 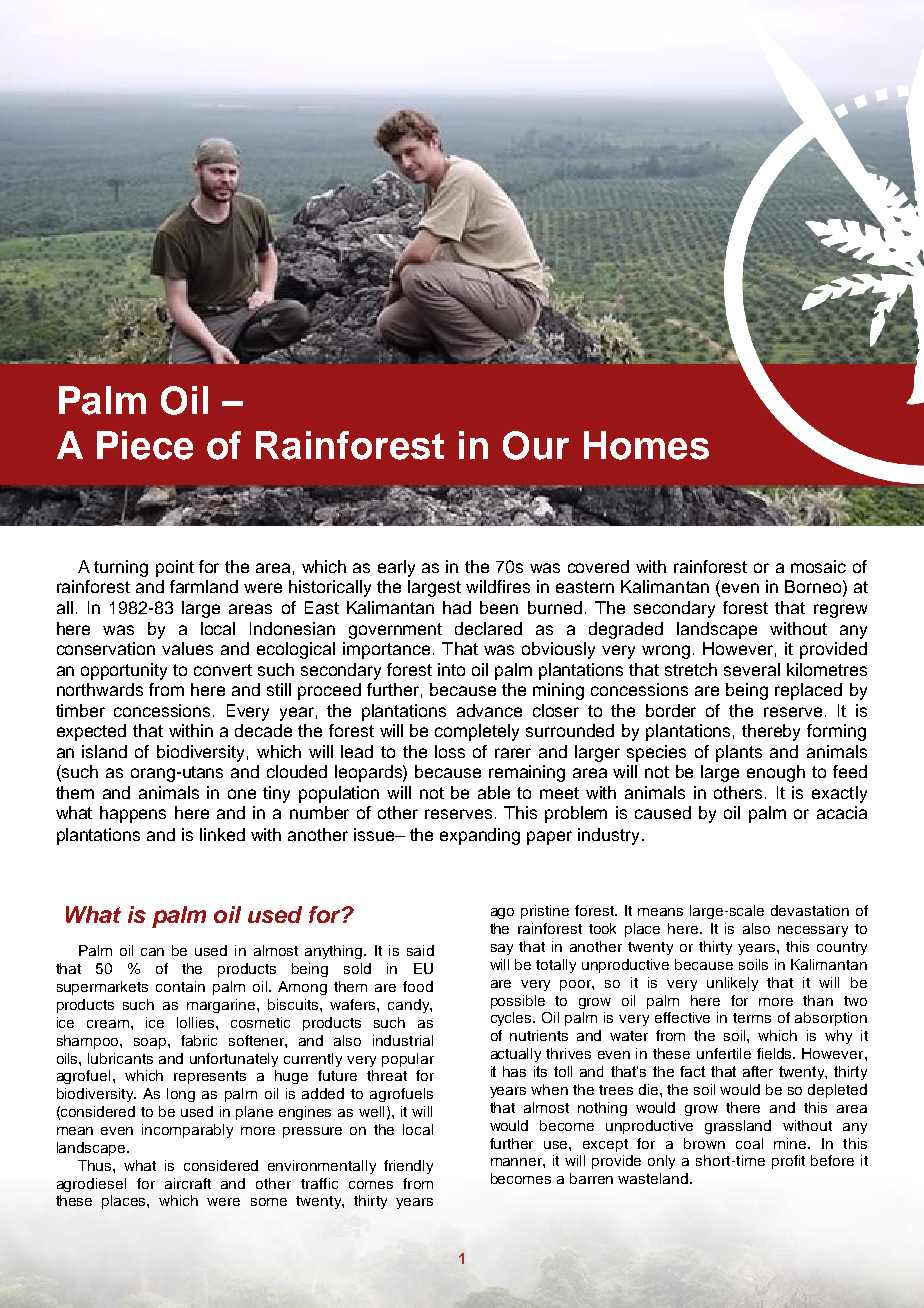 What do you see at coordinates (752, 1018) in the image?
I see `terms` at bounding box center [752, 1018].
